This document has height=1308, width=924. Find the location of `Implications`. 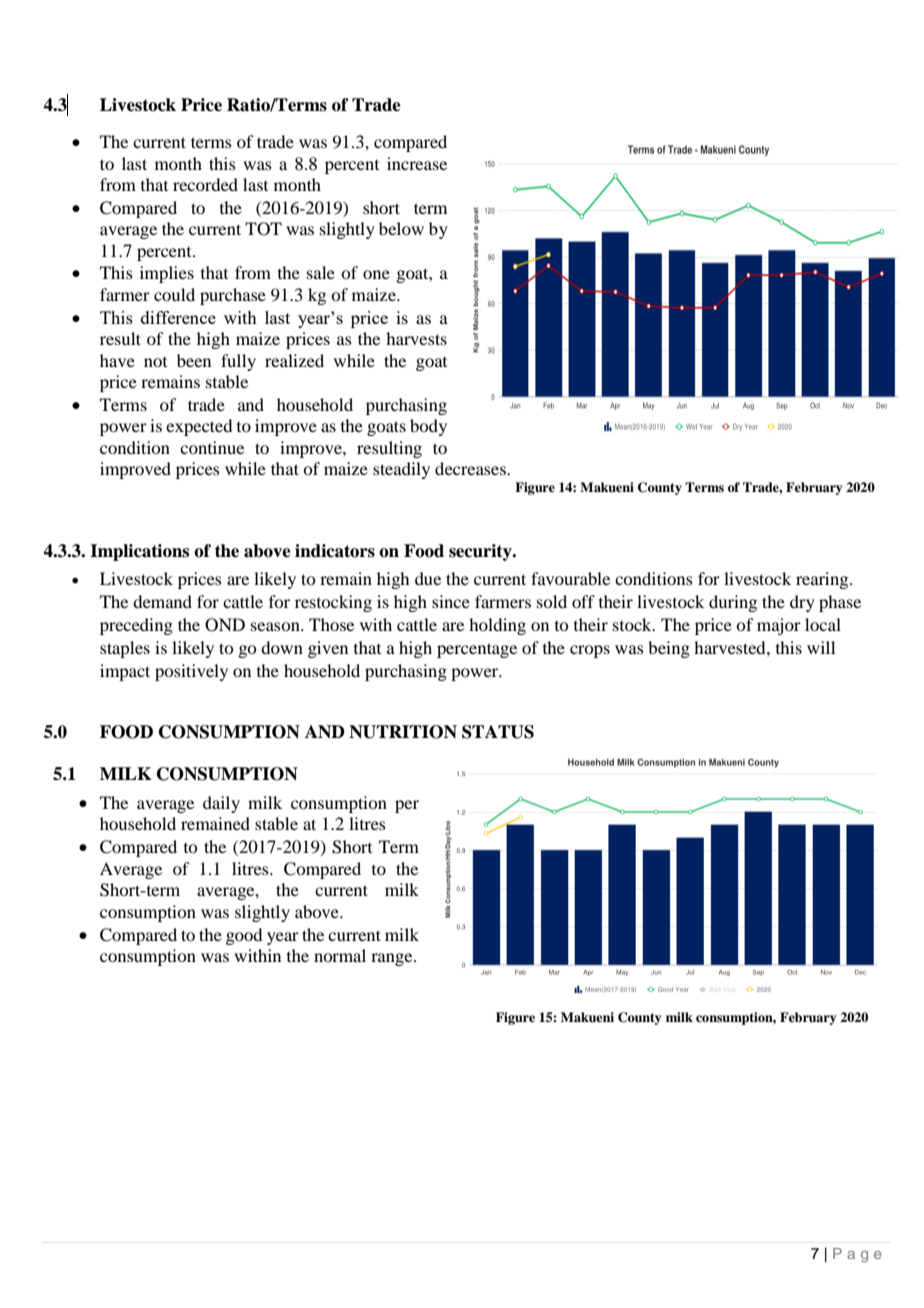

Implications is located at coordinates (139, 552).
